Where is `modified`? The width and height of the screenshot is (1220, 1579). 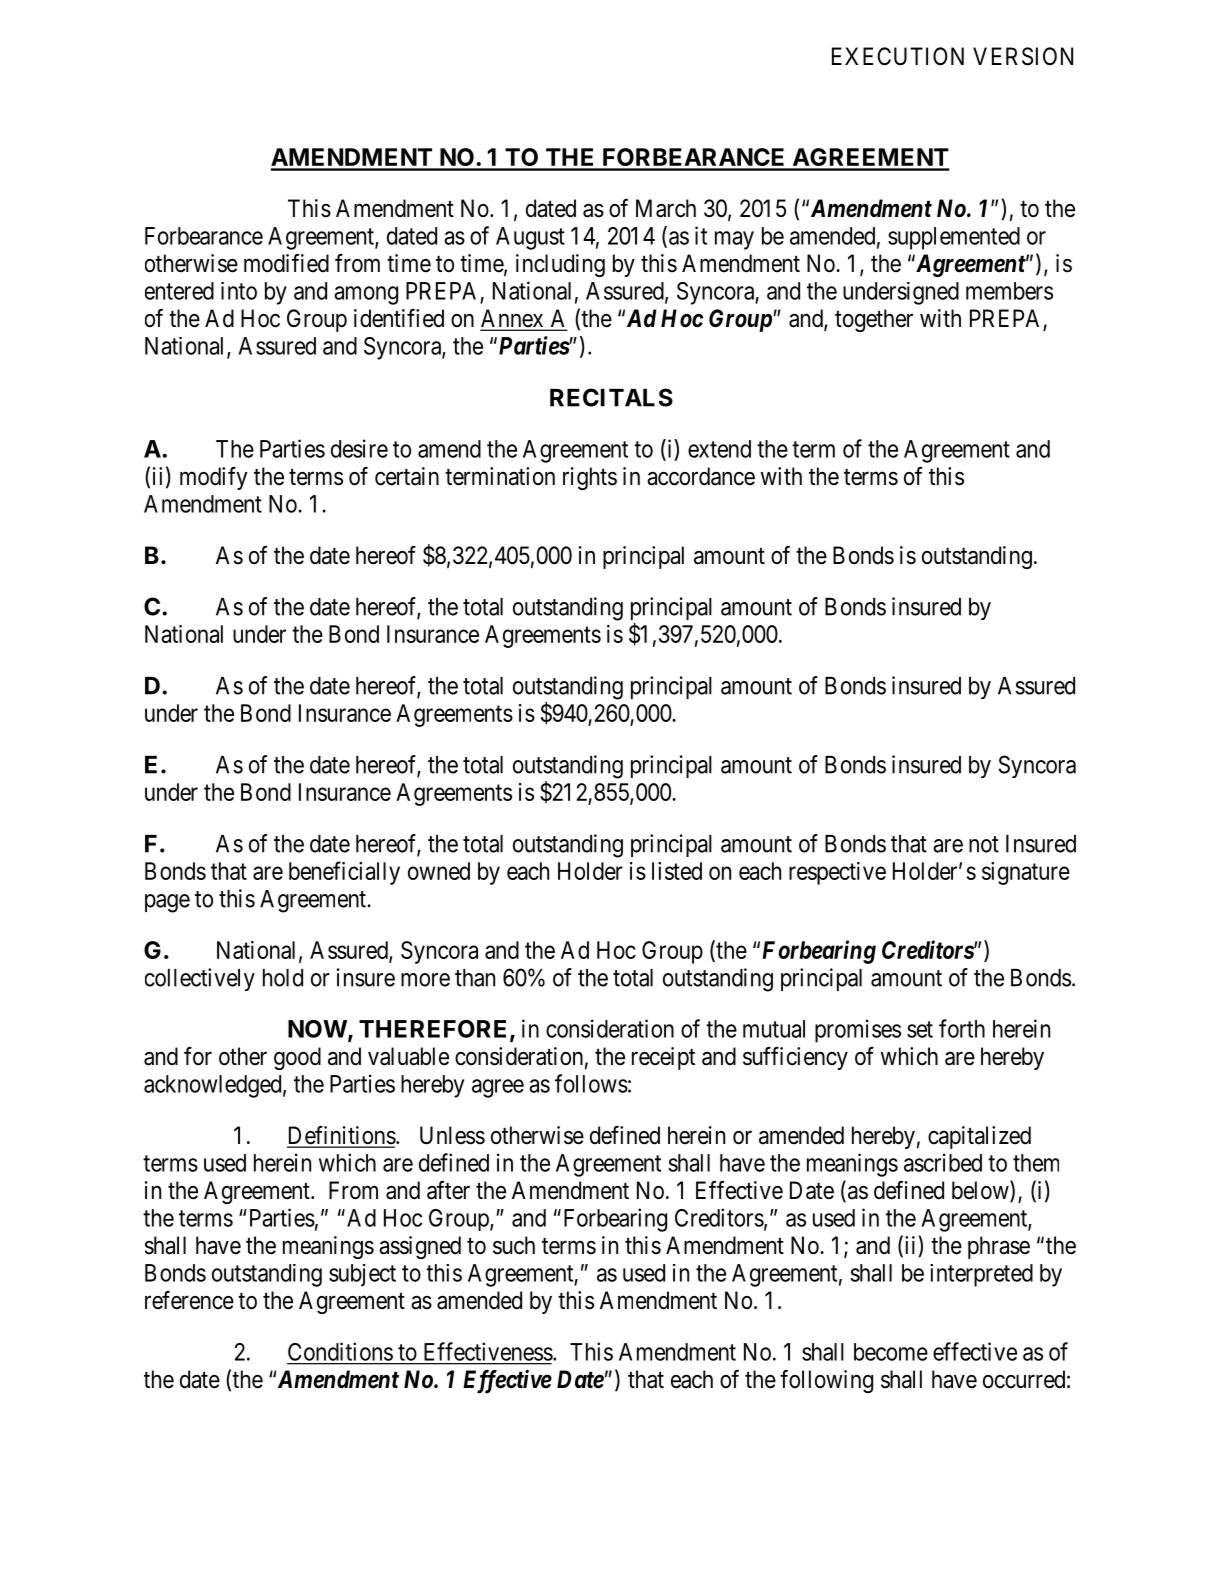
modified is located at coordinates (286, 263).
